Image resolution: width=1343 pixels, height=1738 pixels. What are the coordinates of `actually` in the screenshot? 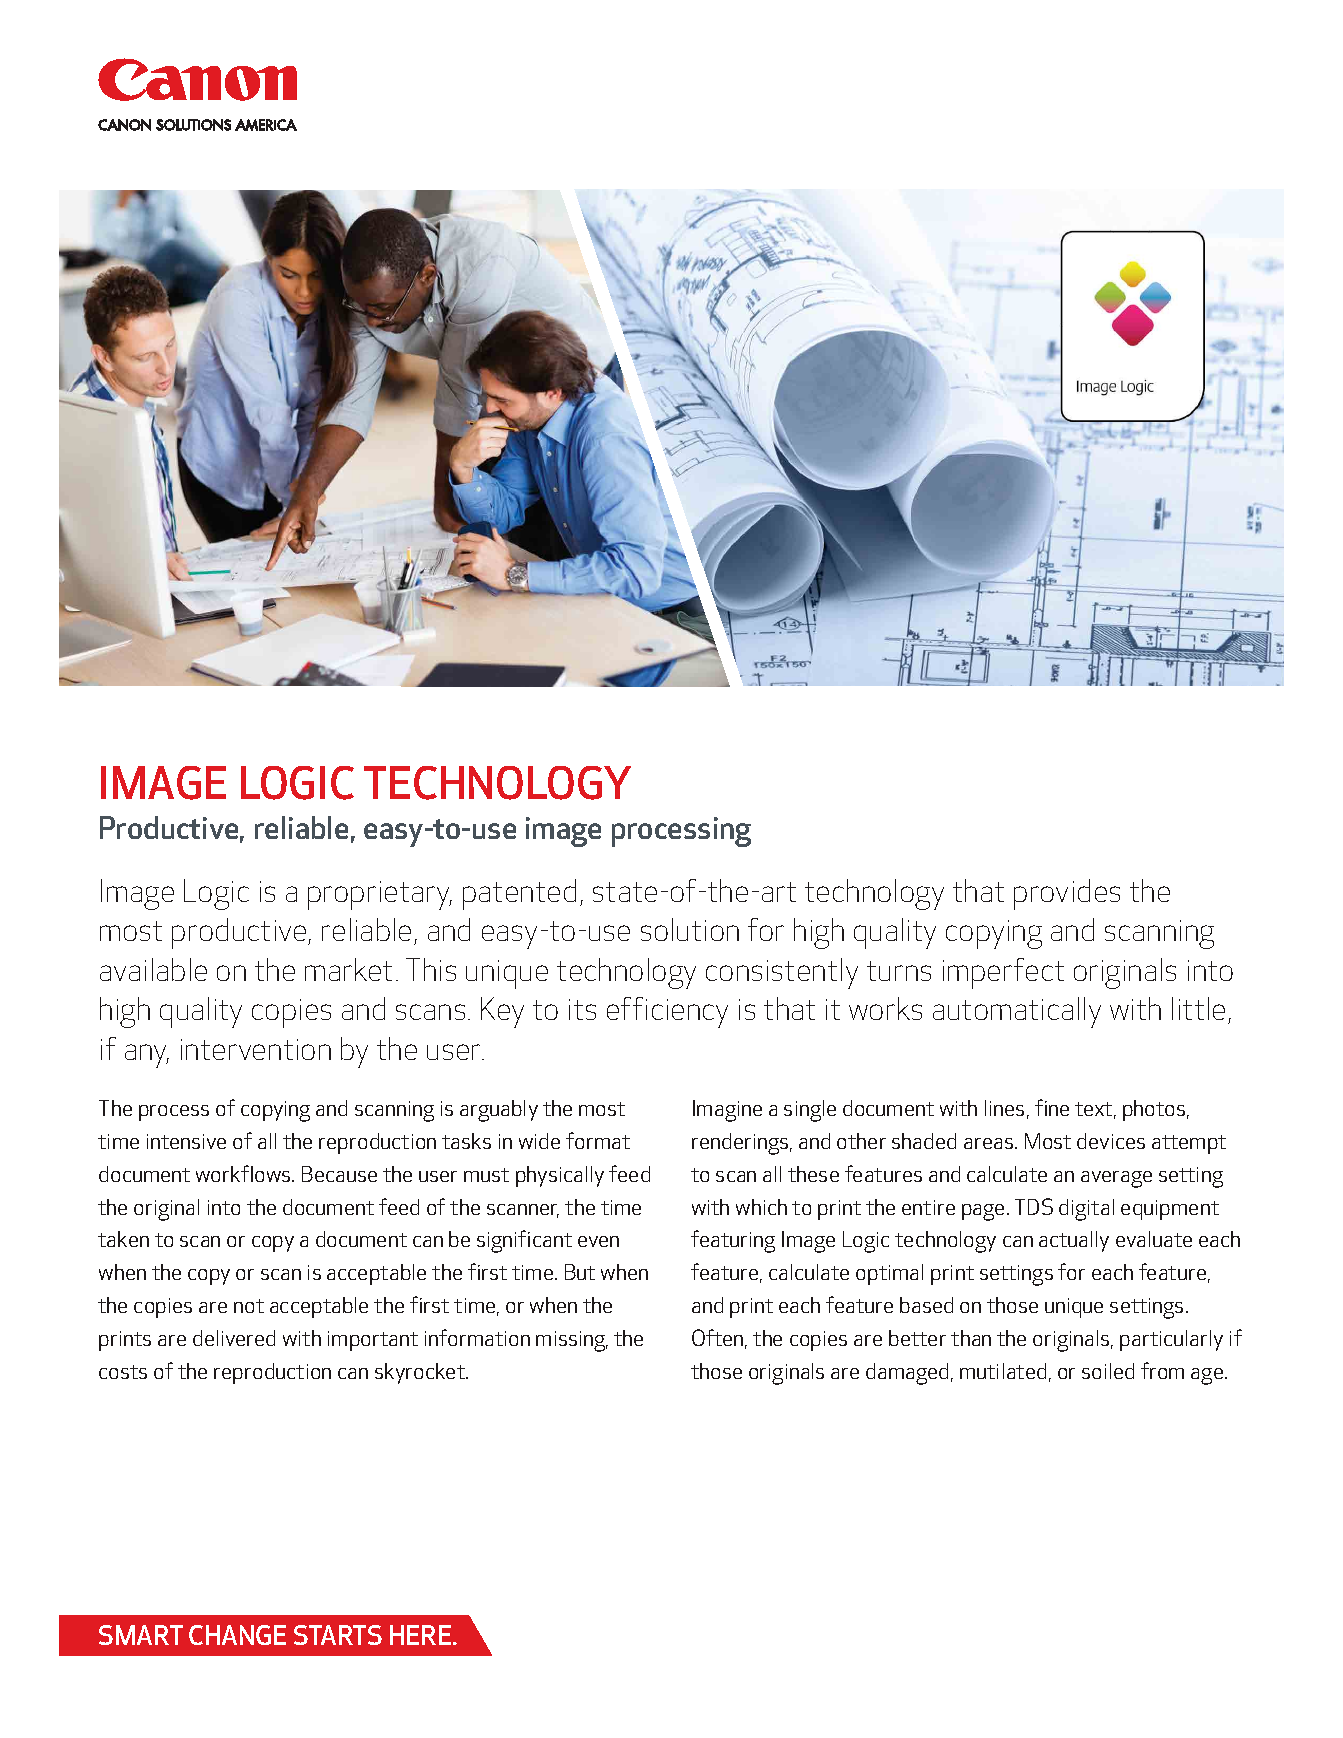 It's located at (1074, 1241).
